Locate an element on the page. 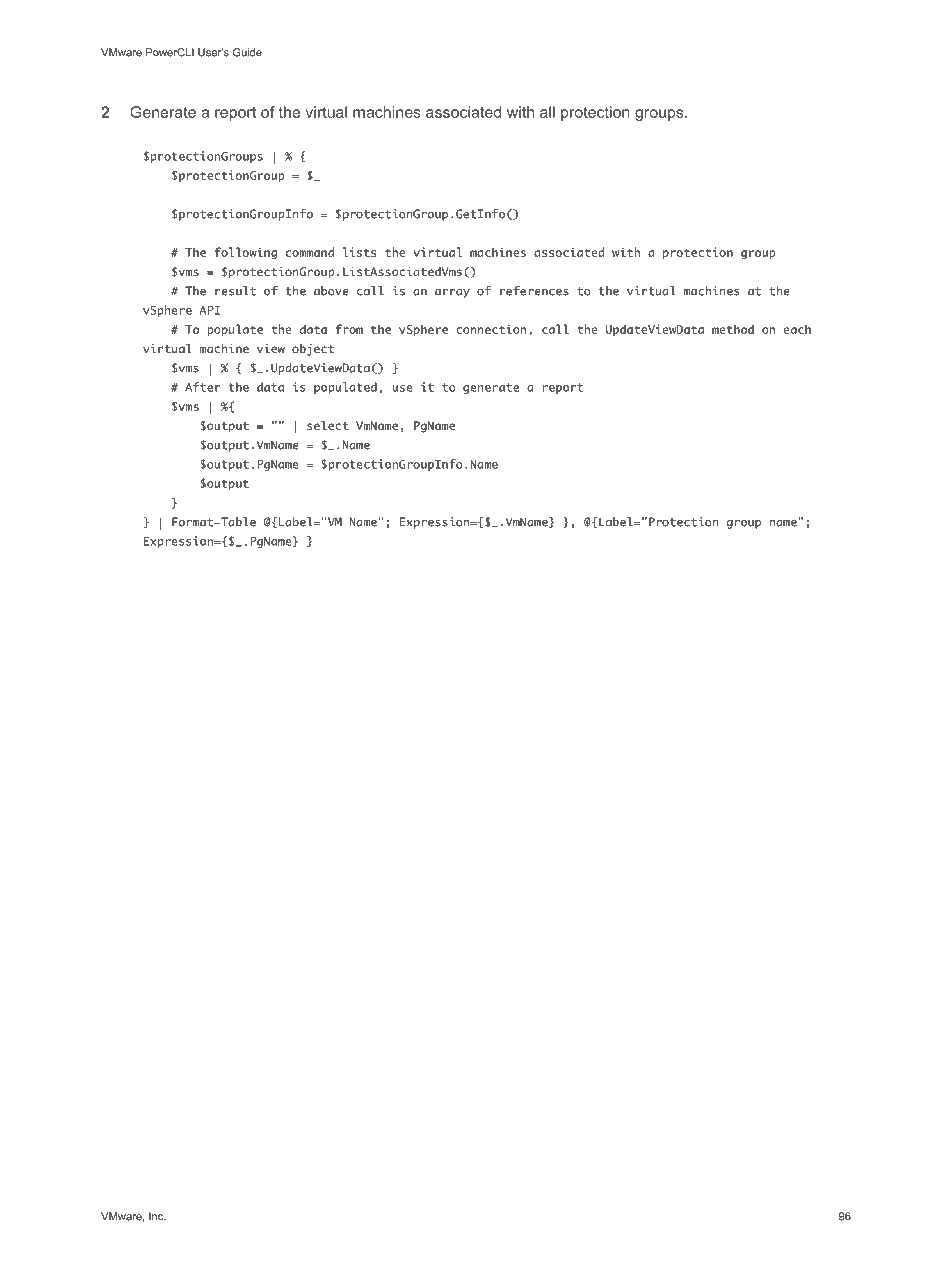 This page has width=952, height=1270. object is located at coordinates (313, 350).
